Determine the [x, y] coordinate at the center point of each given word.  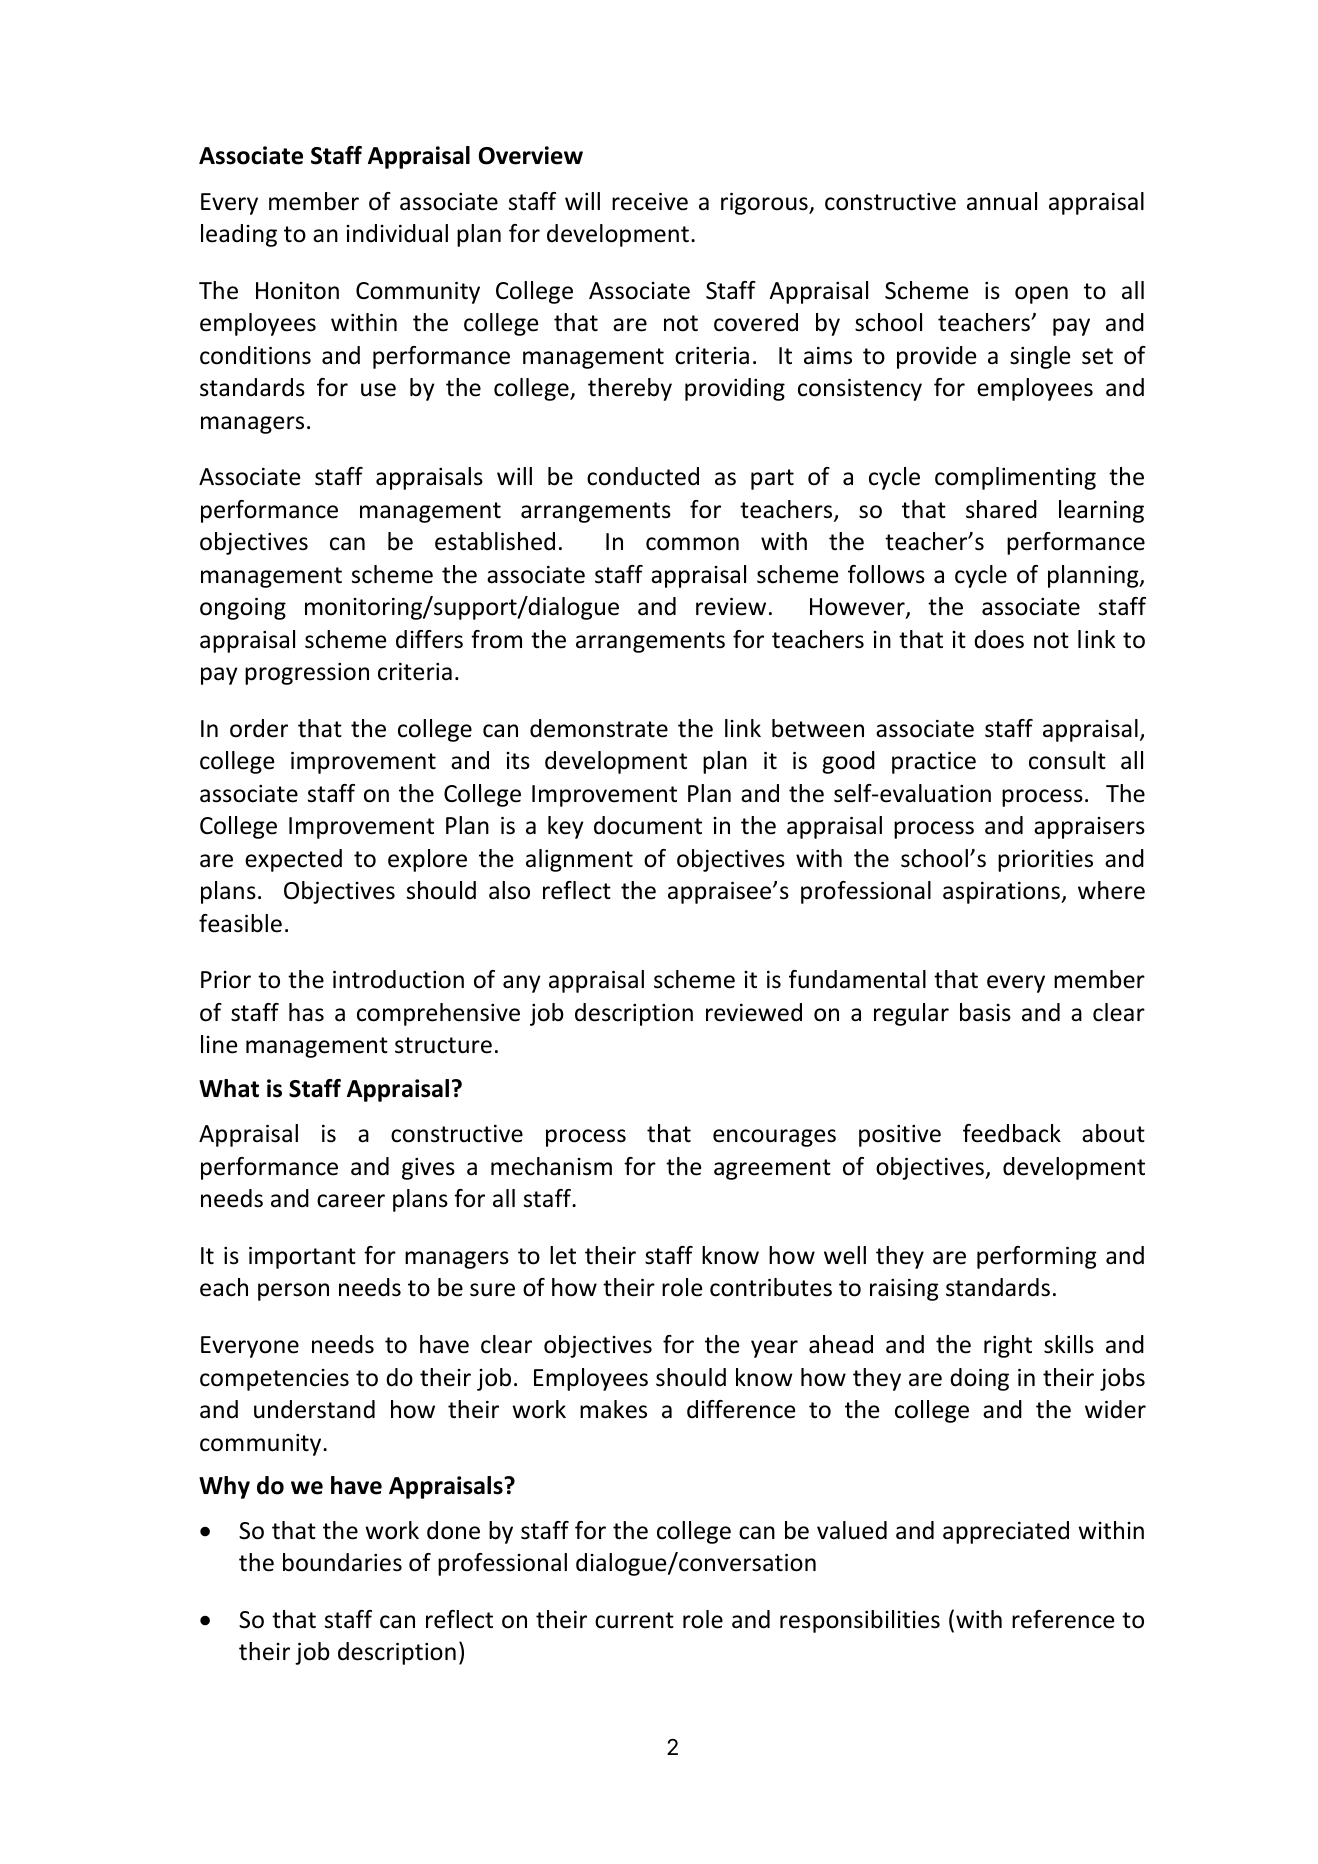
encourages [774, 1138]
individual [397, 233]
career [351, 1201]
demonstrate [599, 728]
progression [307, 674]
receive [650, 202]
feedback [1012, 1133]
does [999, 639]
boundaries [342, 1562]
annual [1002, 201]
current [634, 1620]
